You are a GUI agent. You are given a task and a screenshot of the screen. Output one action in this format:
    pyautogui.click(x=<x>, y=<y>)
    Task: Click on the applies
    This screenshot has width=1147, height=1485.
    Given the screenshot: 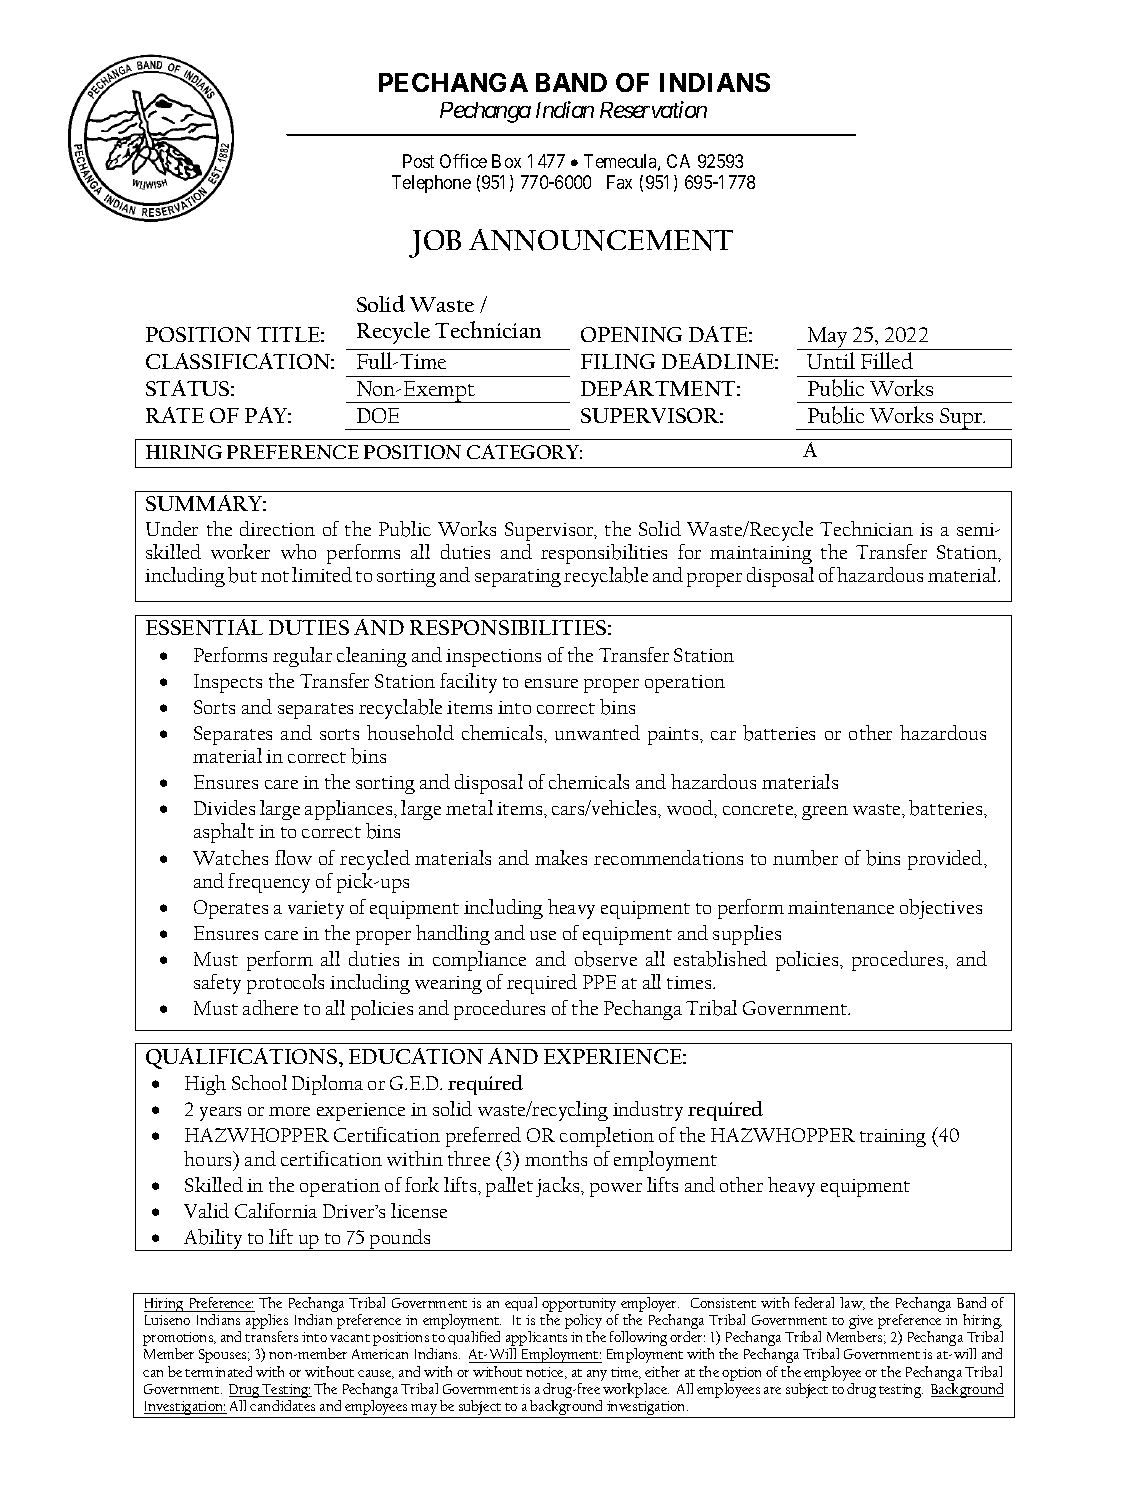 What is the action you would take?
    pyautogui.click(x=267, y=1323)
